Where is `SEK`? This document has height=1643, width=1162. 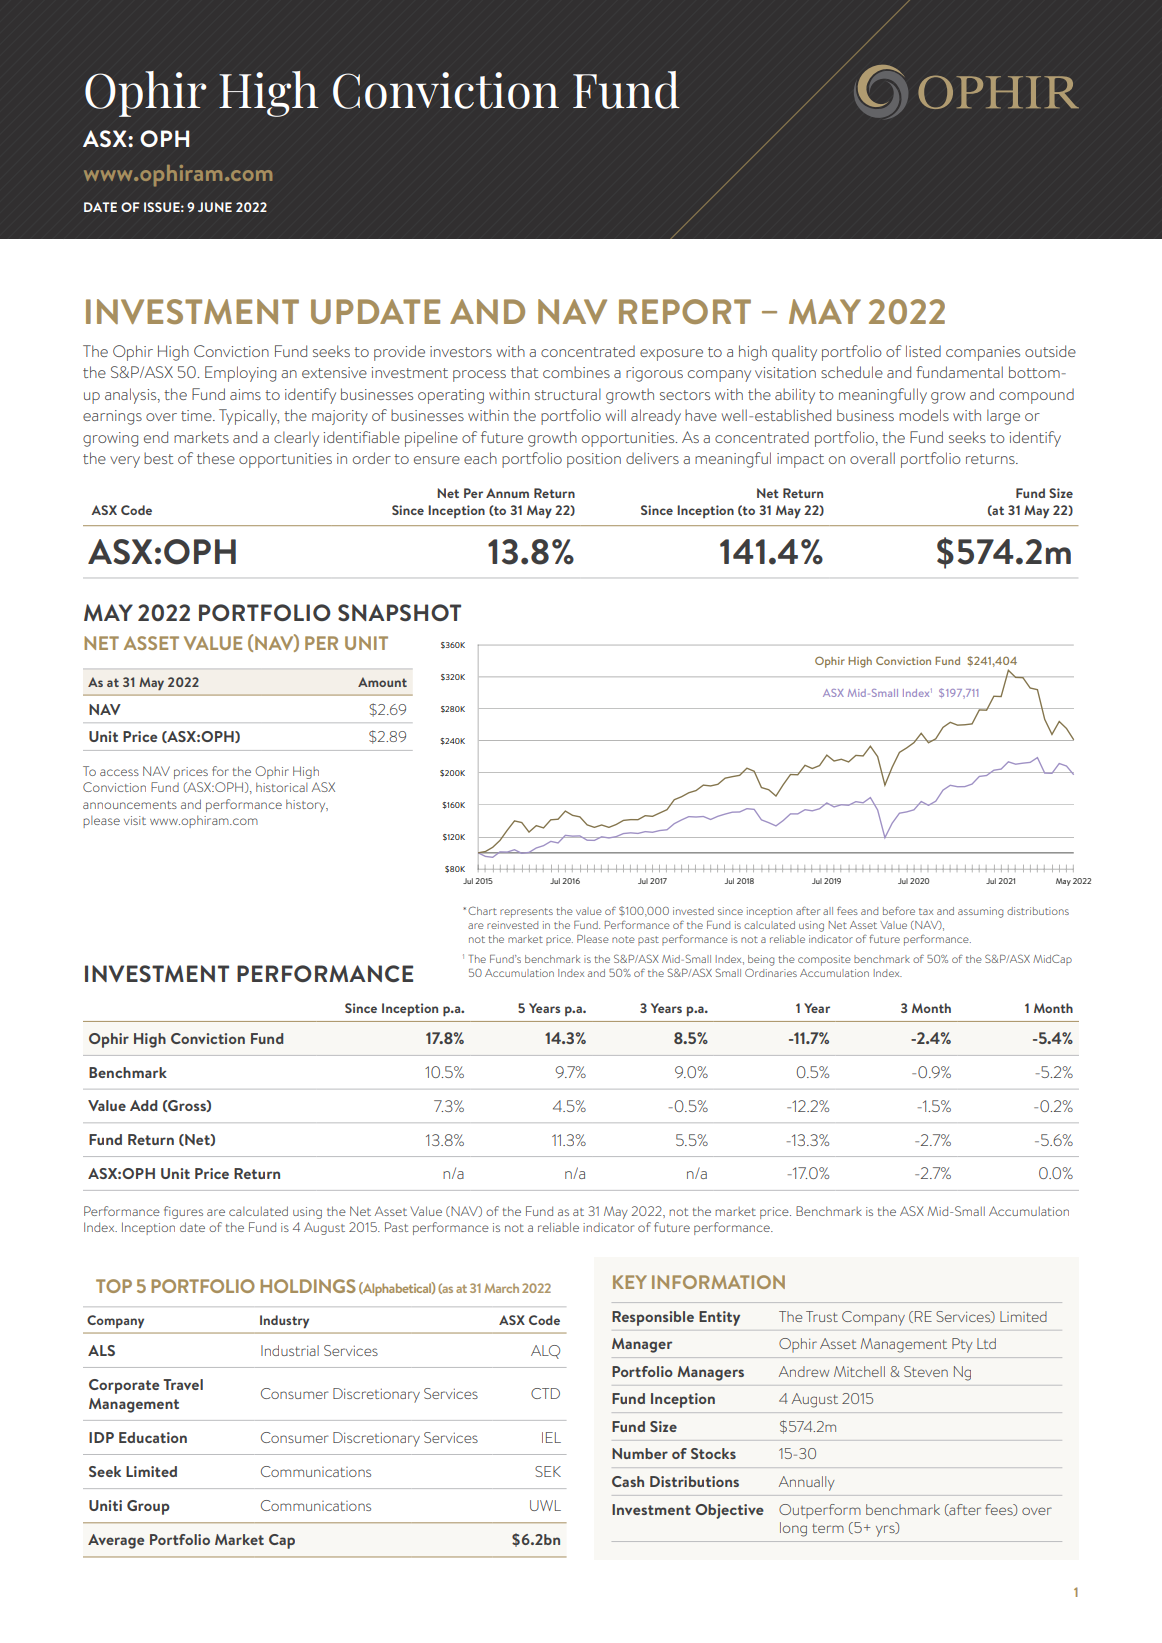
SEK is located at coordinates (548, 1471).
